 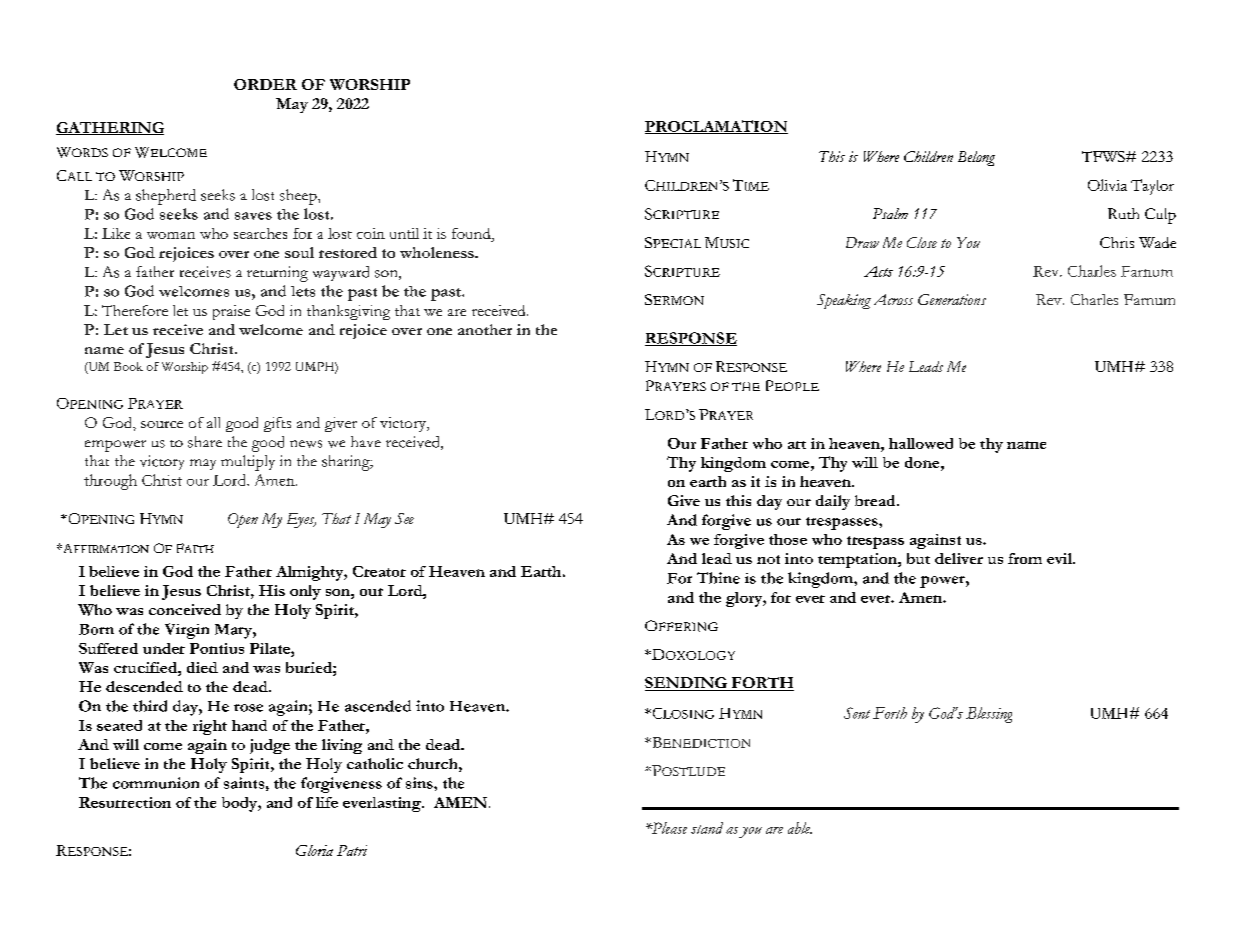 What do you see at coordinates (314, 850) in the page?
I see `Gloria` at bounding box center [314, 850].
